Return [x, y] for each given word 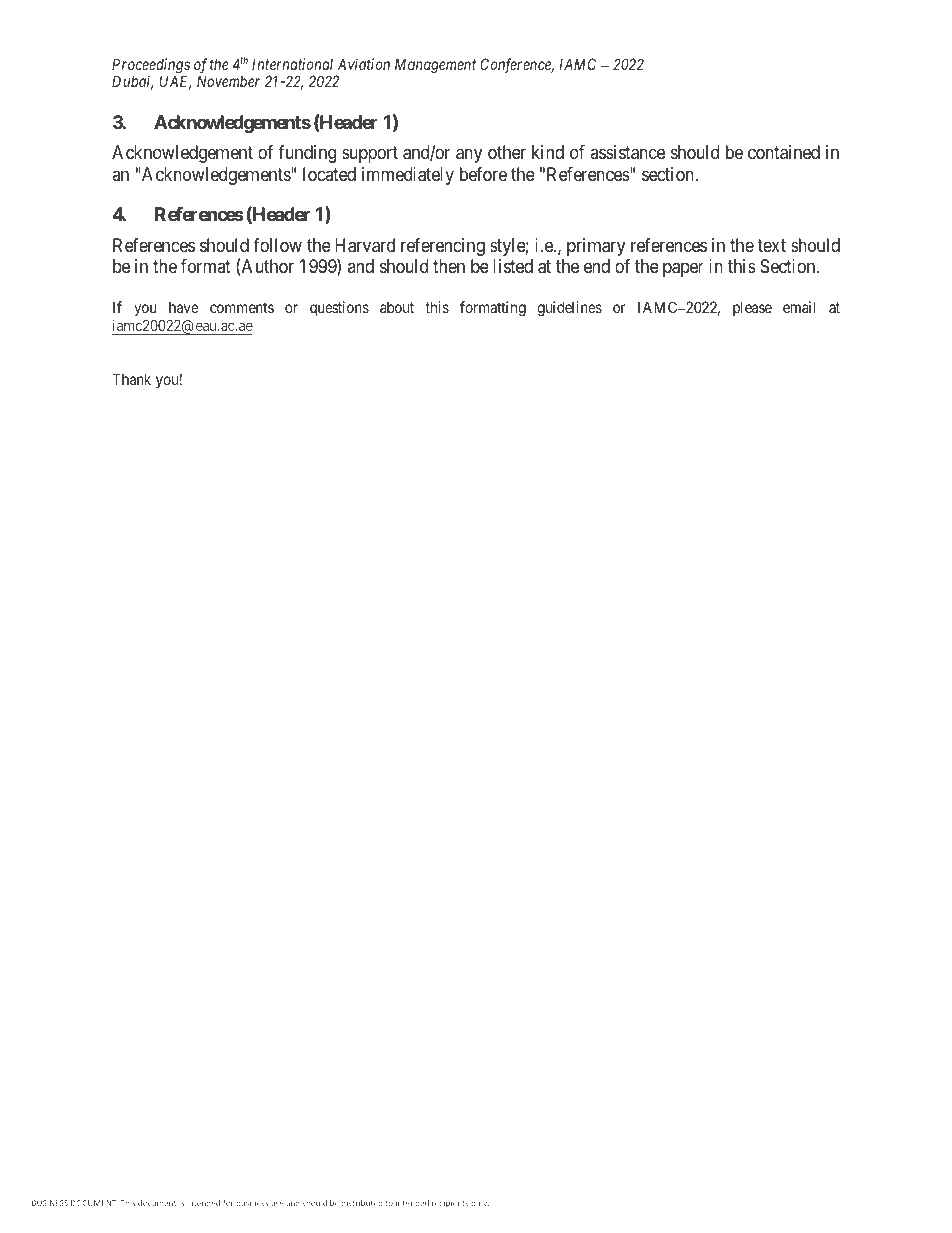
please [752, 308]
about [397, 307]
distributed [362, 1203]
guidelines [569, 309]
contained [784, 152]
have [184, 307]
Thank [131, 379]
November [228, 81]
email [799, 307]
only [480, 1204]
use [277, 1203]
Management [435, 66]
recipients [450, 1204]
